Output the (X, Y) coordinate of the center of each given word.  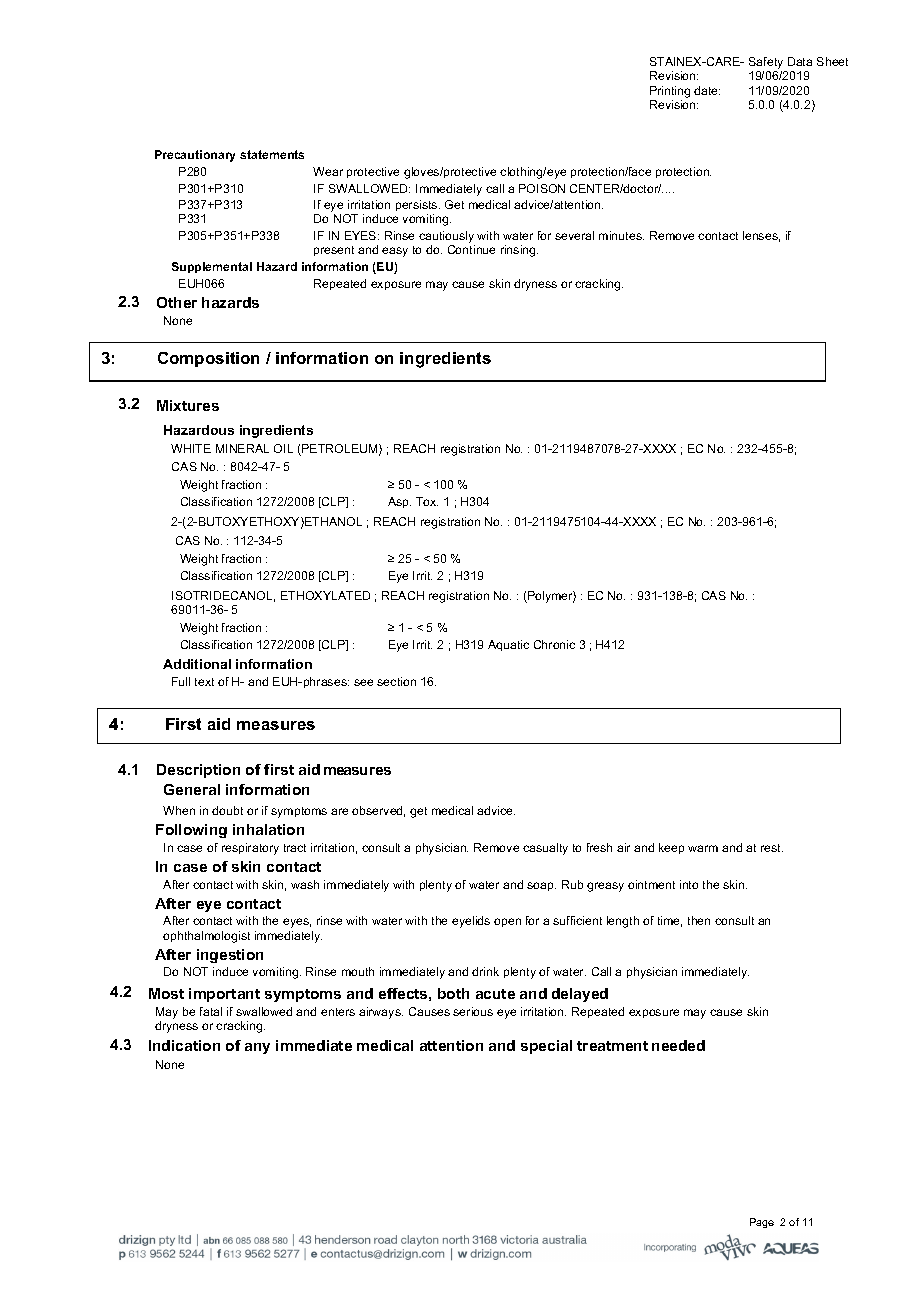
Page (762, 1223)
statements (272, 154)
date (707, 90)
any (257, 1048)
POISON (542, 188)
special (546, 1047)
